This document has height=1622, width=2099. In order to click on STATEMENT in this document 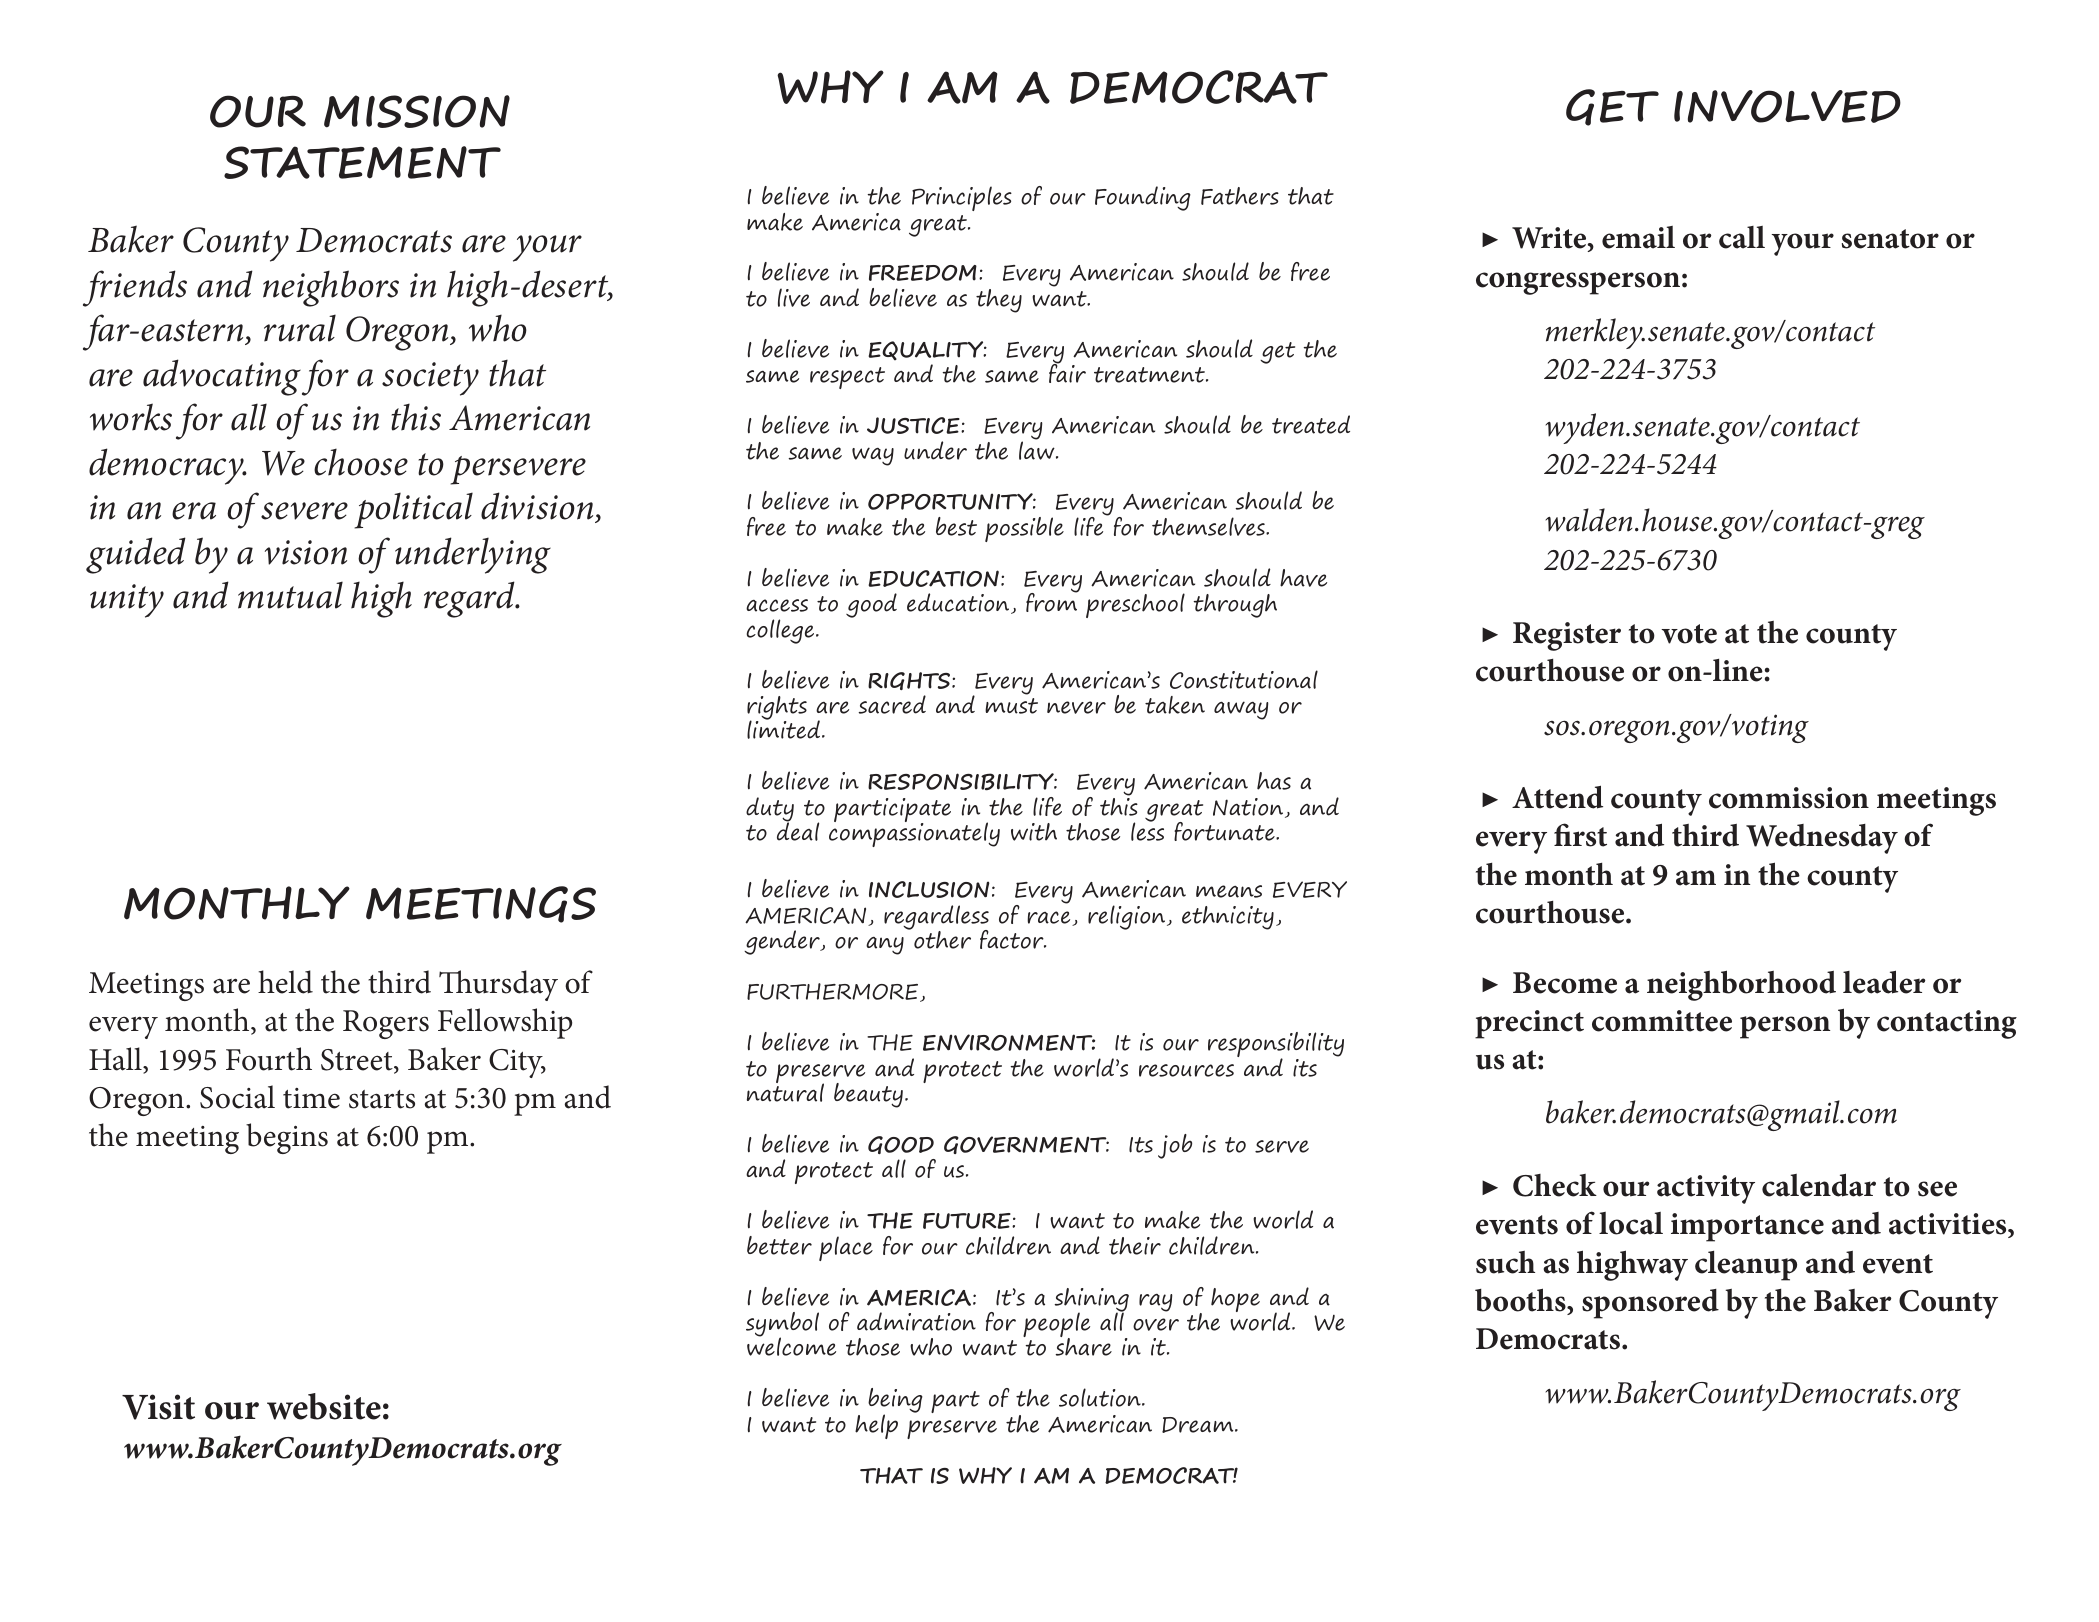, I will do `click(362, 162)`.
